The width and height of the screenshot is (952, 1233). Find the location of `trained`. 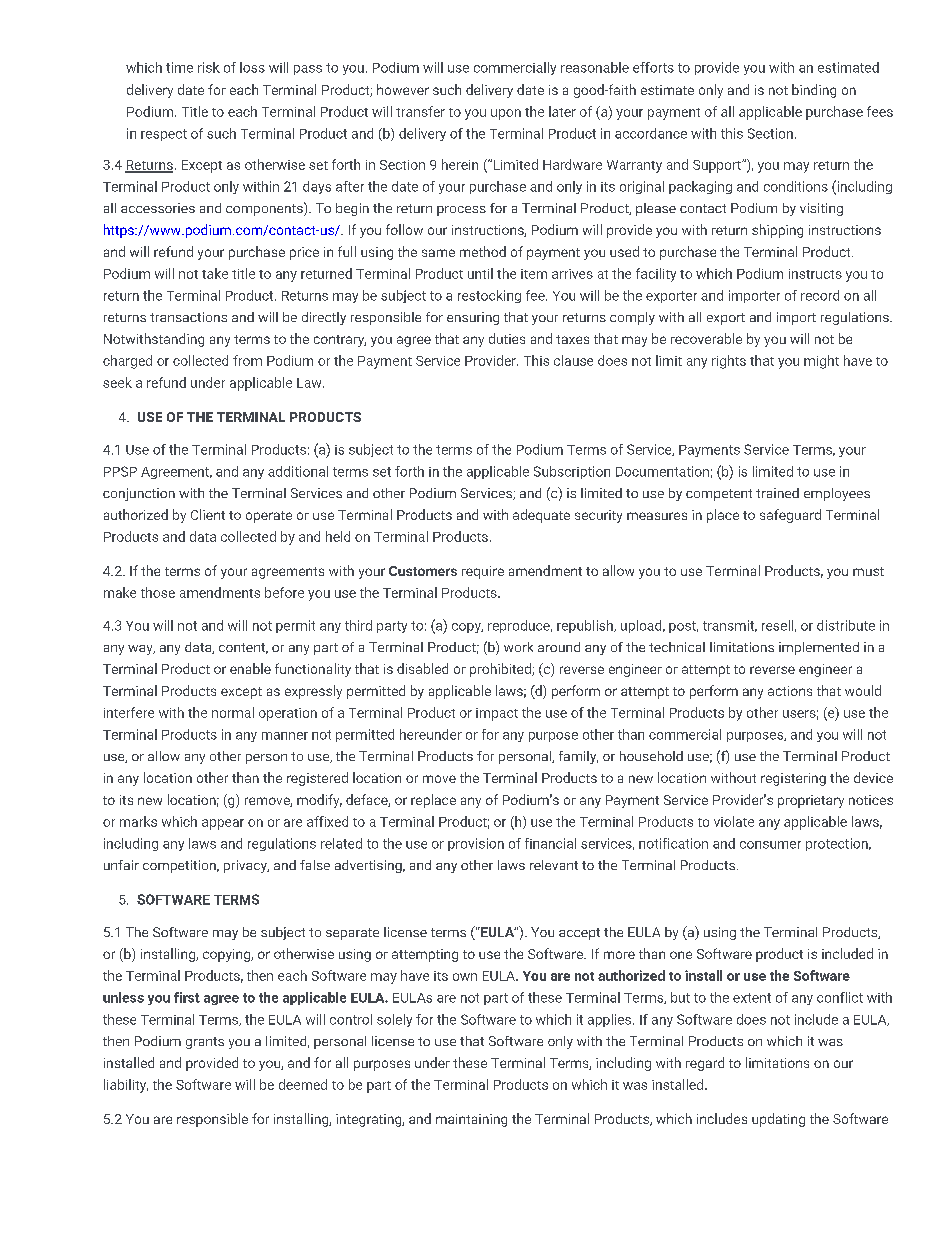

trained is located at coordinates (777, 493).
